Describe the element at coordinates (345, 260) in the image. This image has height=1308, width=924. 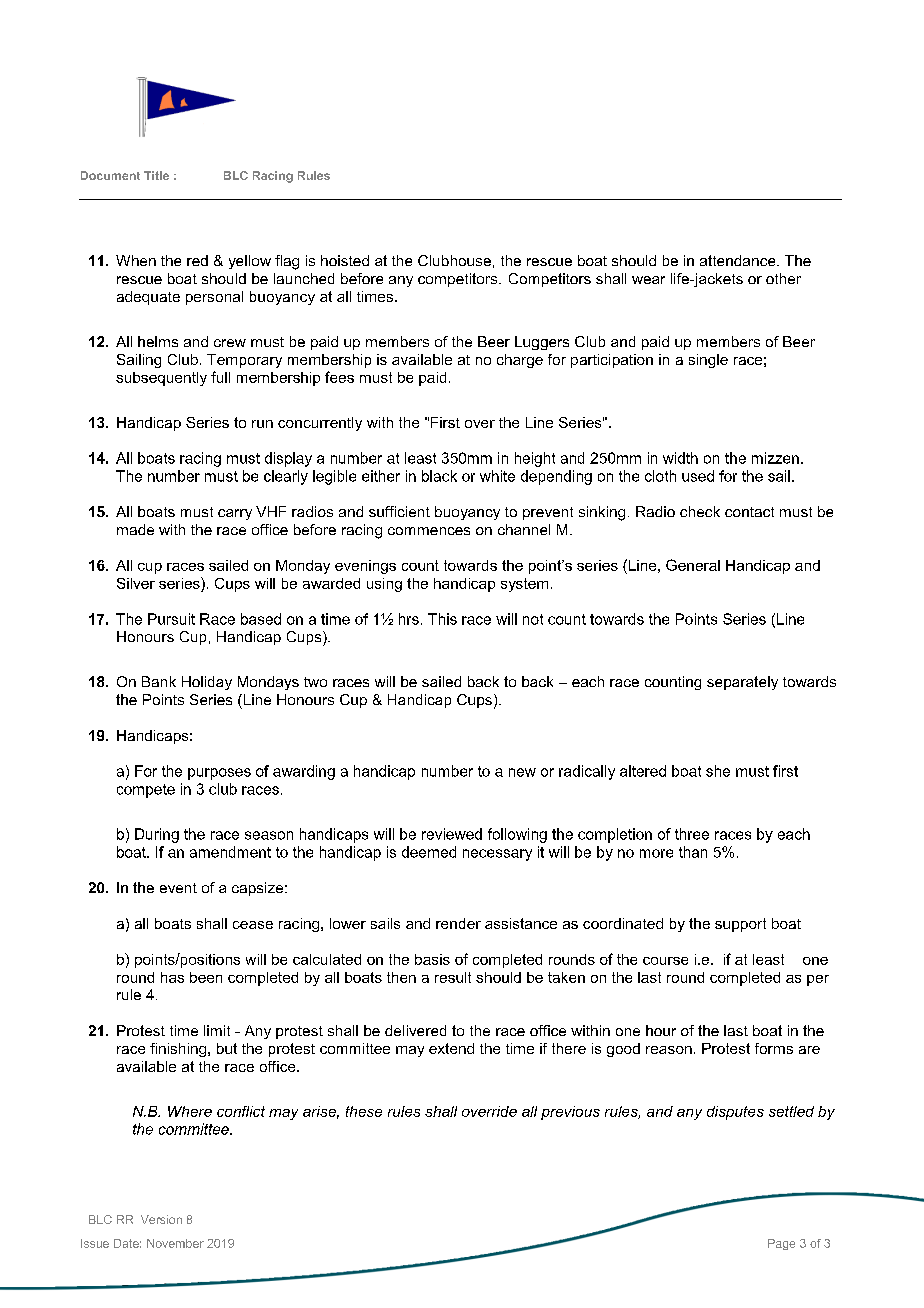
I see `hoisted` at that location.
